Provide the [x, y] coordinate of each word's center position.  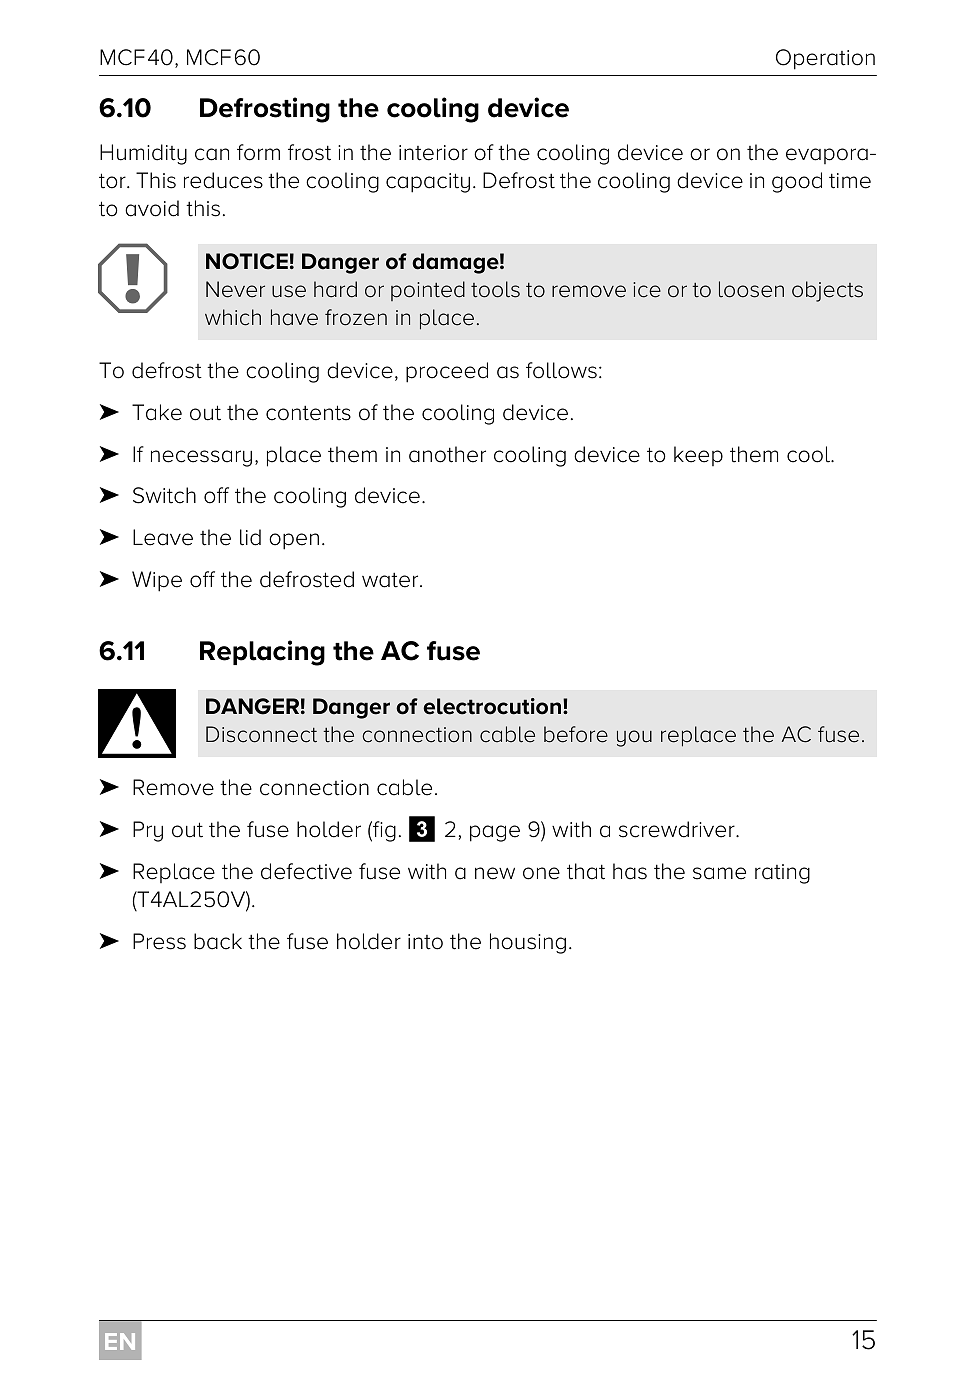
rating [782, 874]
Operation [825, 59]
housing [528, 943]
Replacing [262, 653]
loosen [751, 289]
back [218, 941]
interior [433, 153]
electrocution [492, 706]
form [258, 152]
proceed [447, 372]
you [634, 738]
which [233, 317]
